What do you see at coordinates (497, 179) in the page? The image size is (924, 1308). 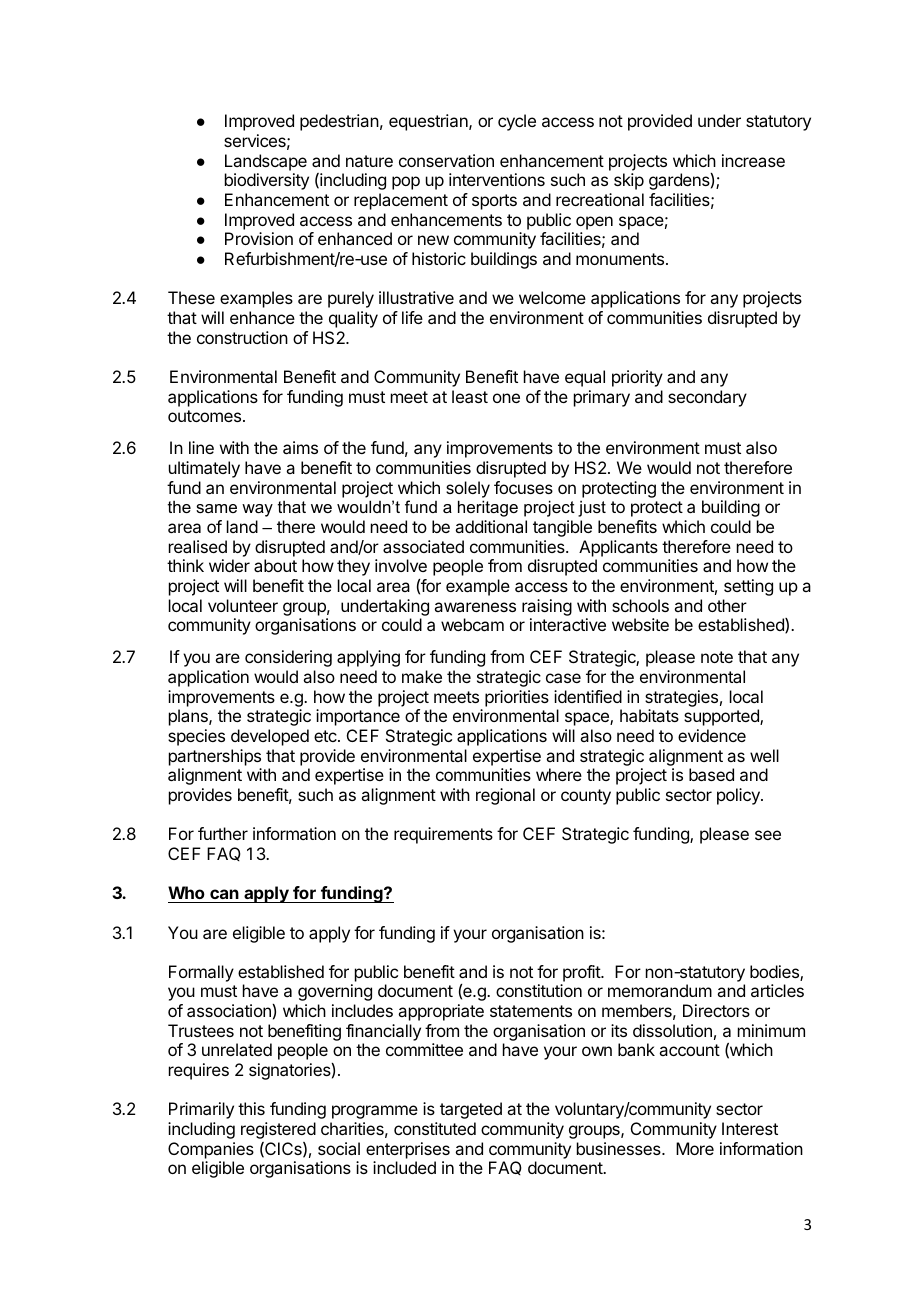 I see `interventions` at bounding box center [497, 179].
